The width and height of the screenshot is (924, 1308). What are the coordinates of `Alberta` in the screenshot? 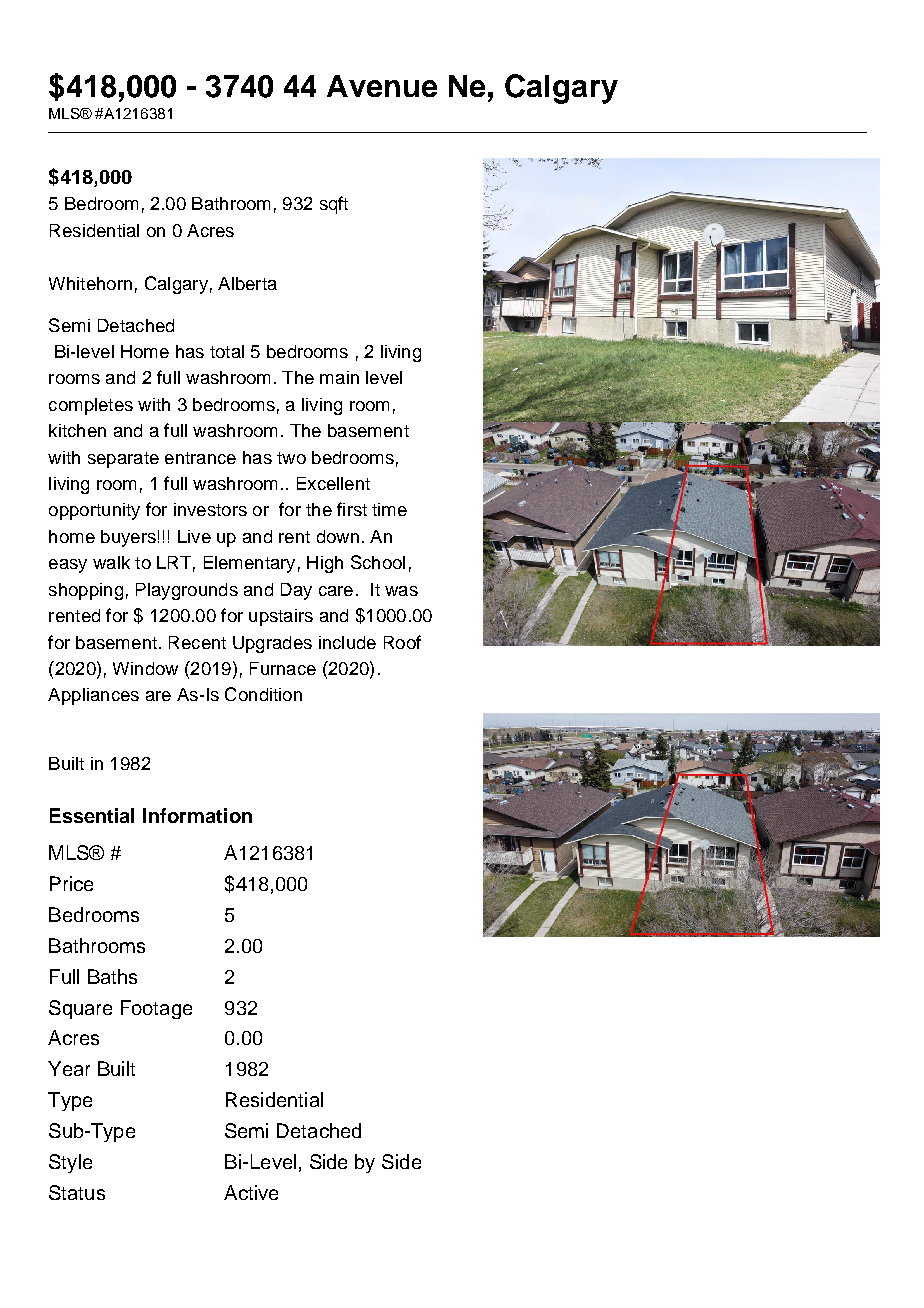 It's located at (247, 283).
